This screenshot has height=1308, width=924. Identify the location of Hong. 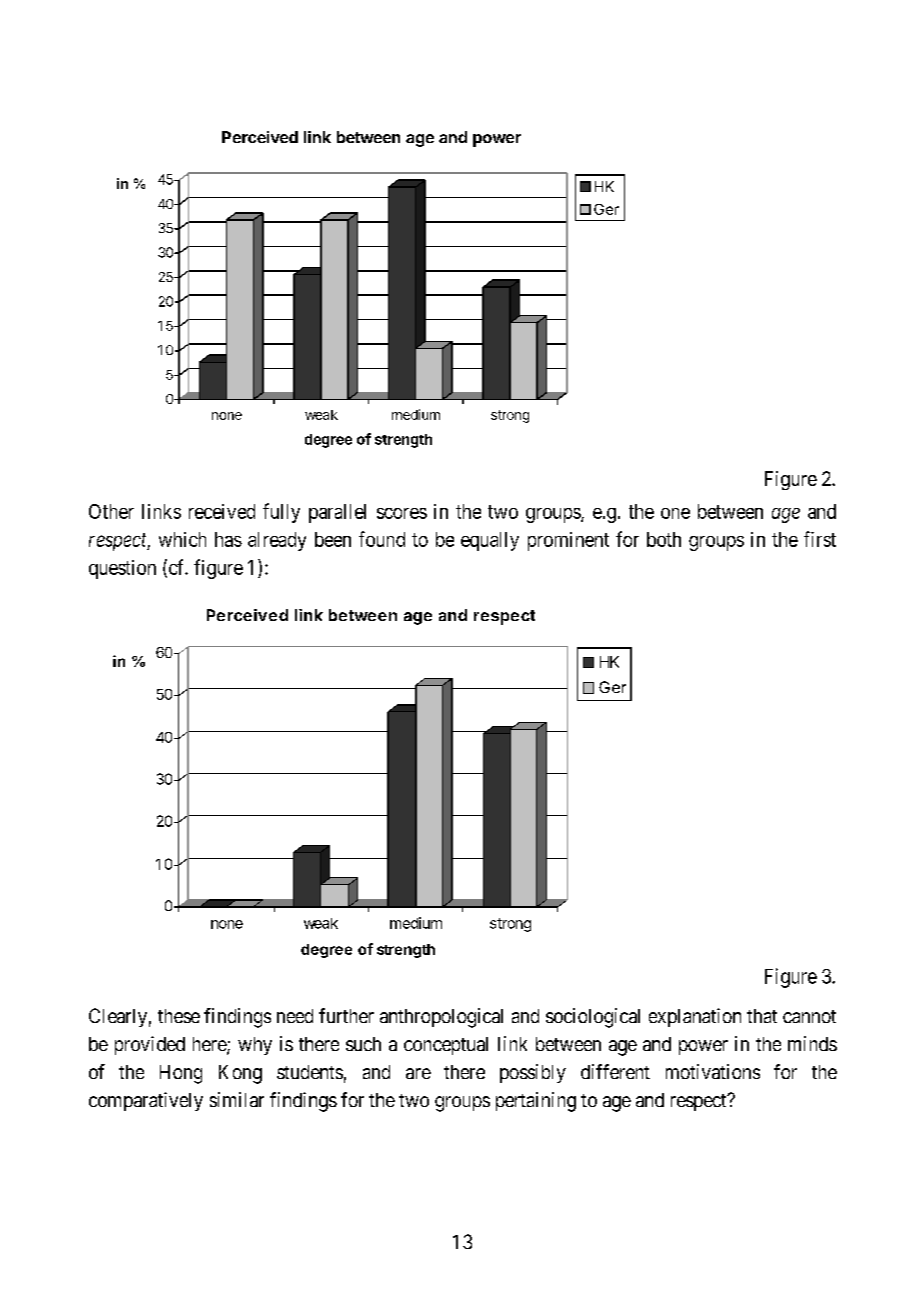
(181, 1074).
